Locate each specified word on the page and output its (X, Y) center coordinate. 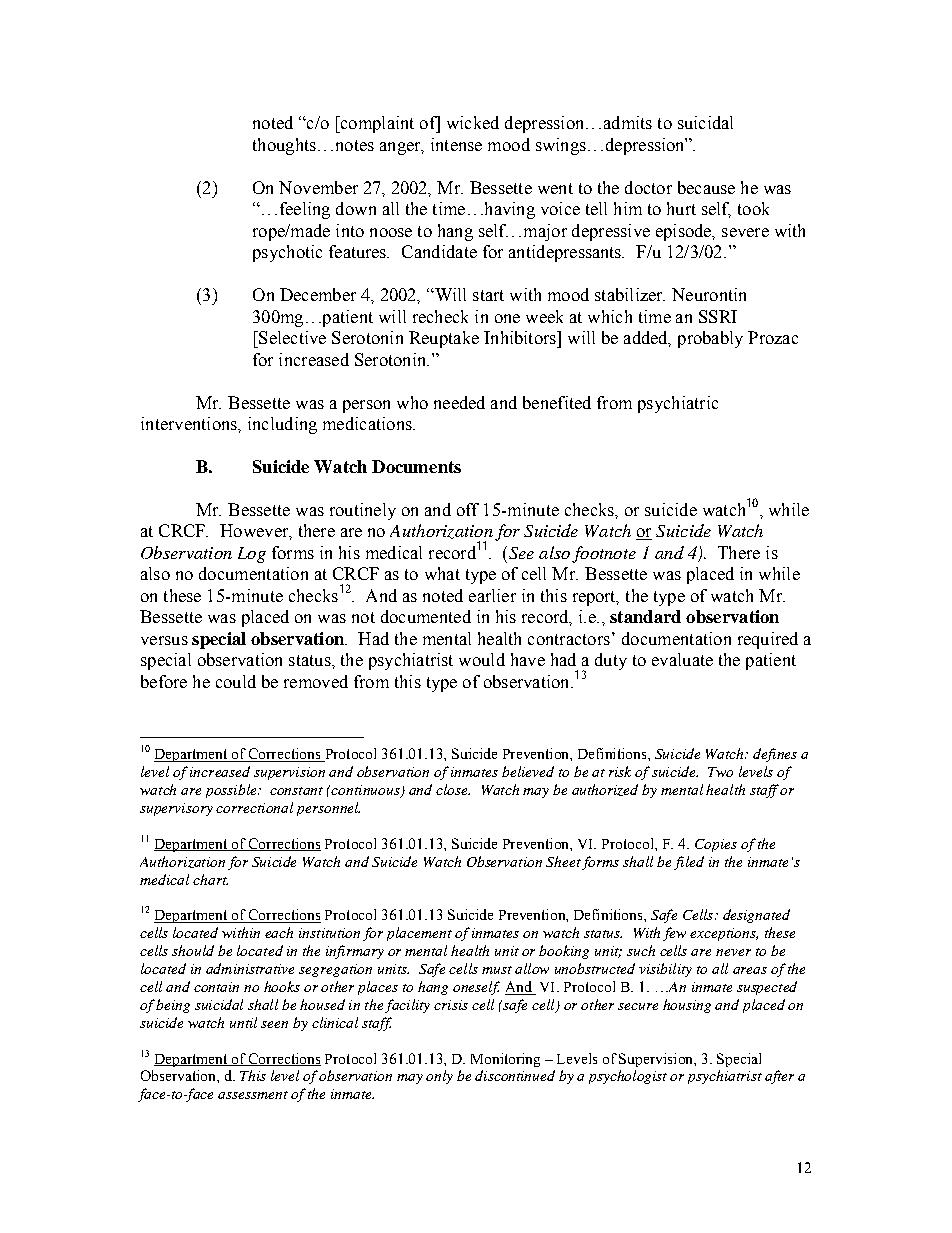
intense (456, 144)
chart (210, 879)
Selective (291, 337)
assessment (253, 1095)
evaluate (682, 659)
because (706, 187)
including (282, 425)
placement (419, 934)
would (482, 659)
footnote (604, 554)
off (468, 509)
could (236, 681)
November (318, 187)
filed (689, 863)
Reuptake (444, 339)
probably (710, 339)
